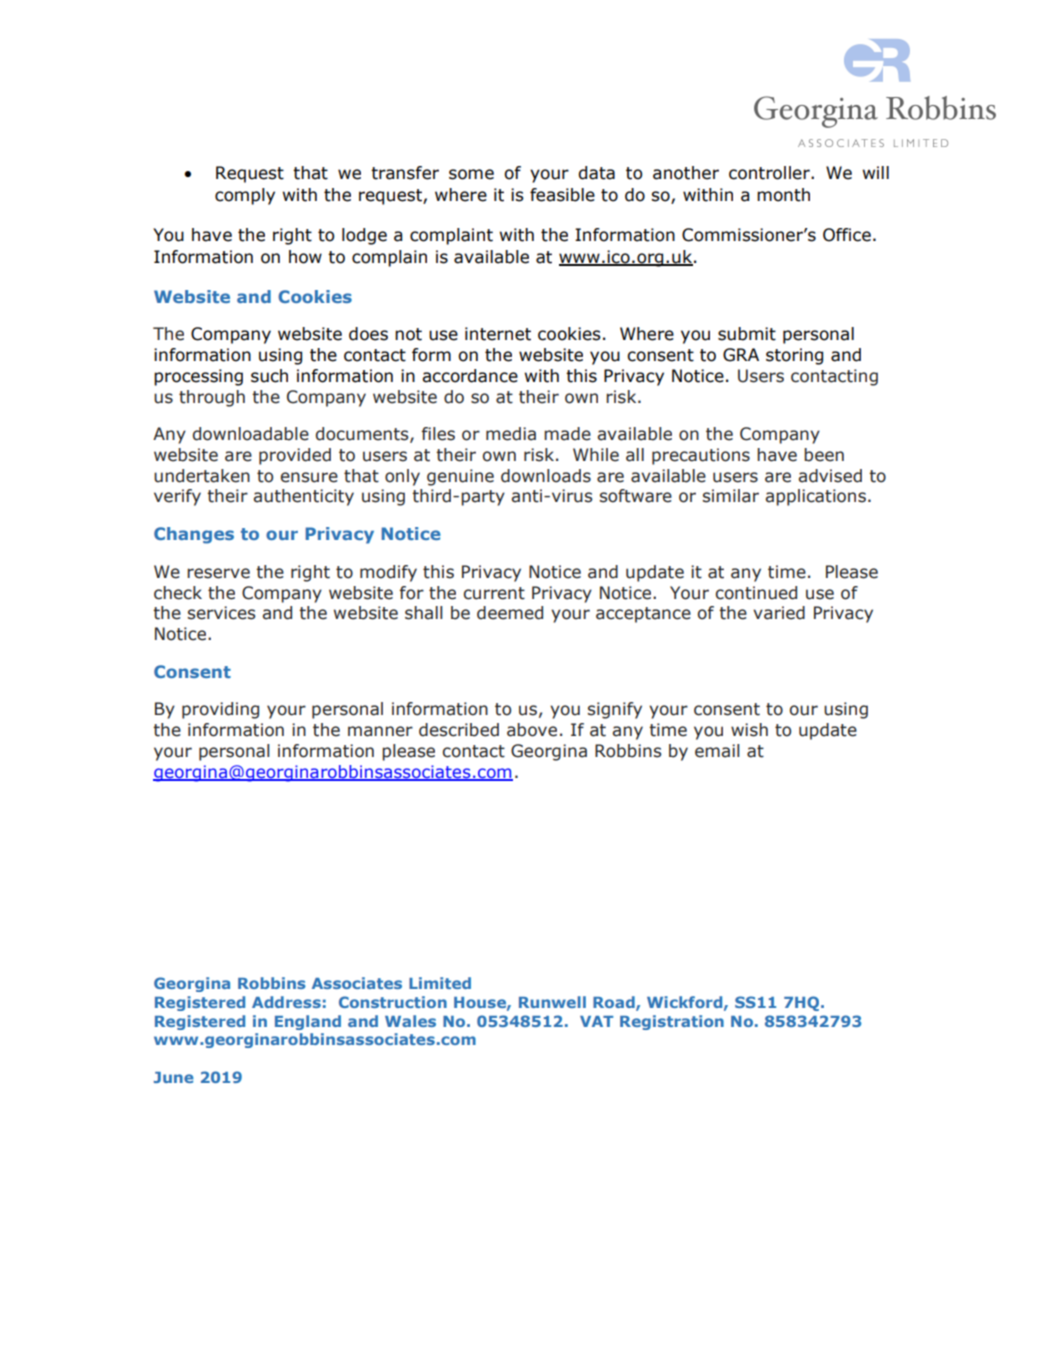  I want to click on downloads, so click(546, 476).
